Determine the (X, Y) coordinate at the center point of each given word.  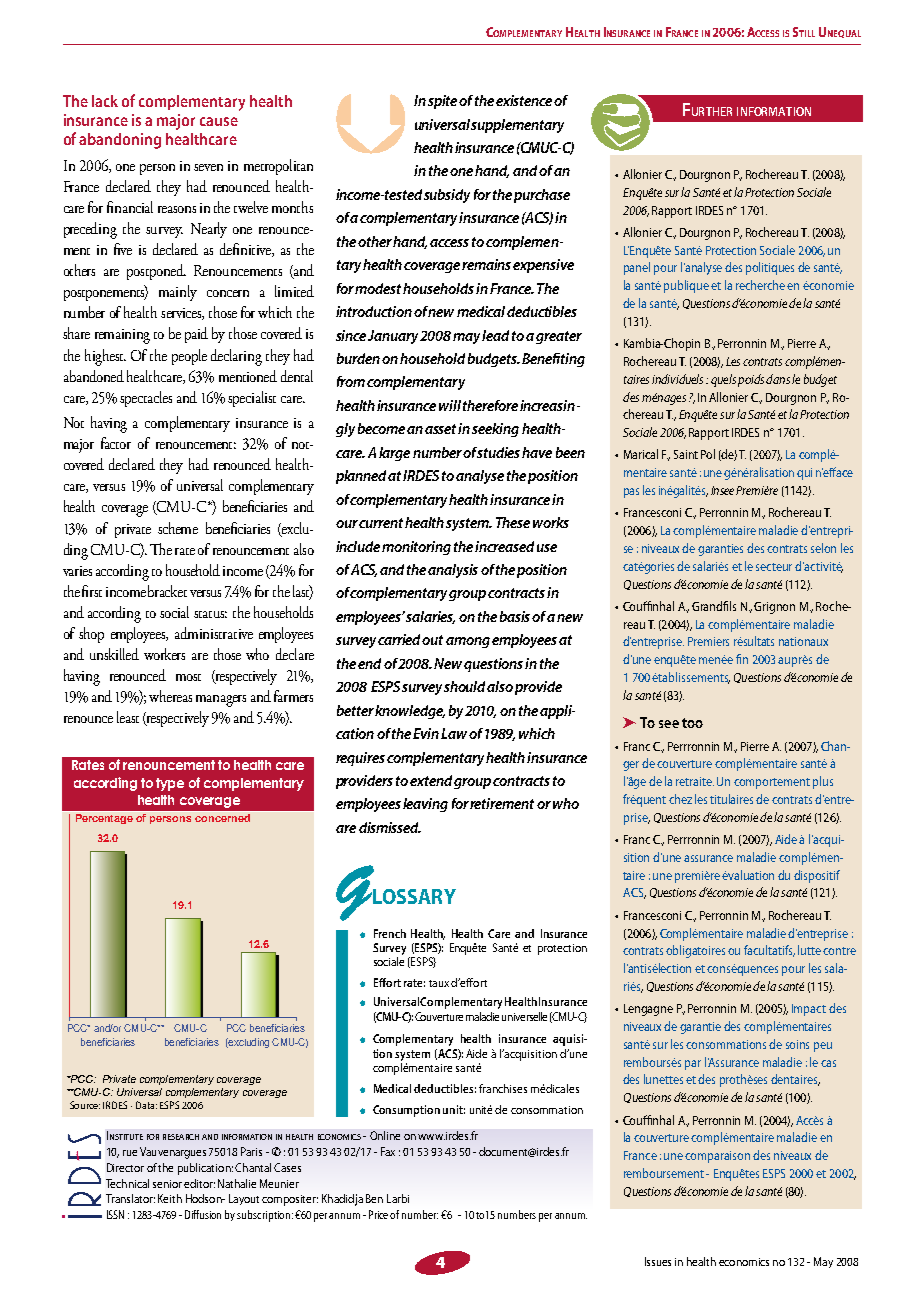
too (692, 723)
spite (442, 102)
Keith (170, 1198)
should (466, 686)
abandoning (120, 141)
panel (637, 268)
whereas (170, 696)
